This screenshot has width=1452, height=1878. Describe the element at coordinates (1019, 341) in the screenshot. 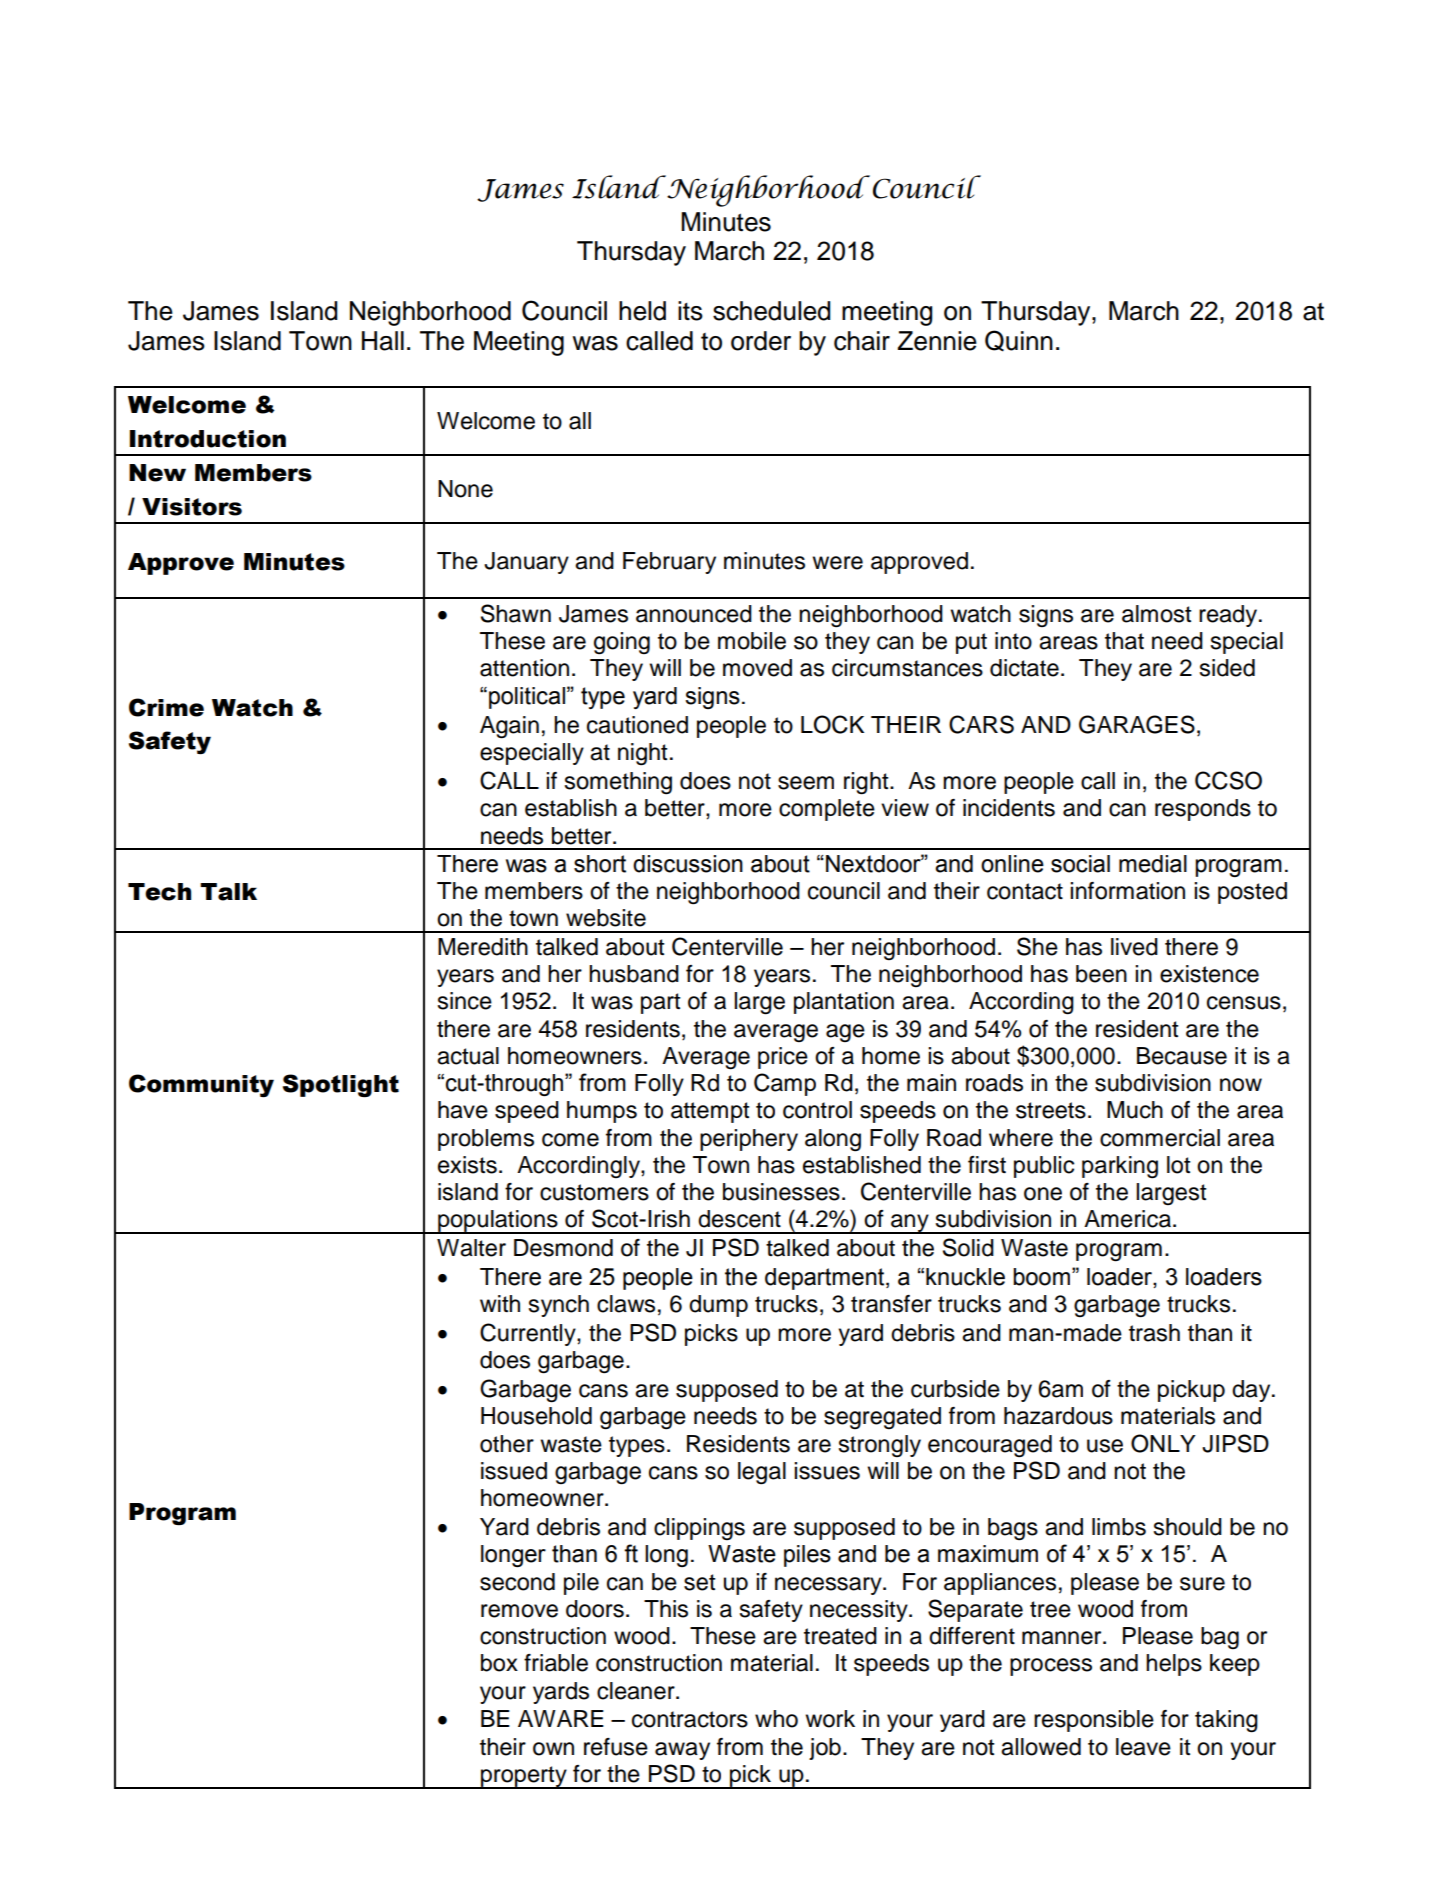

I see `Quinn` at that location.
